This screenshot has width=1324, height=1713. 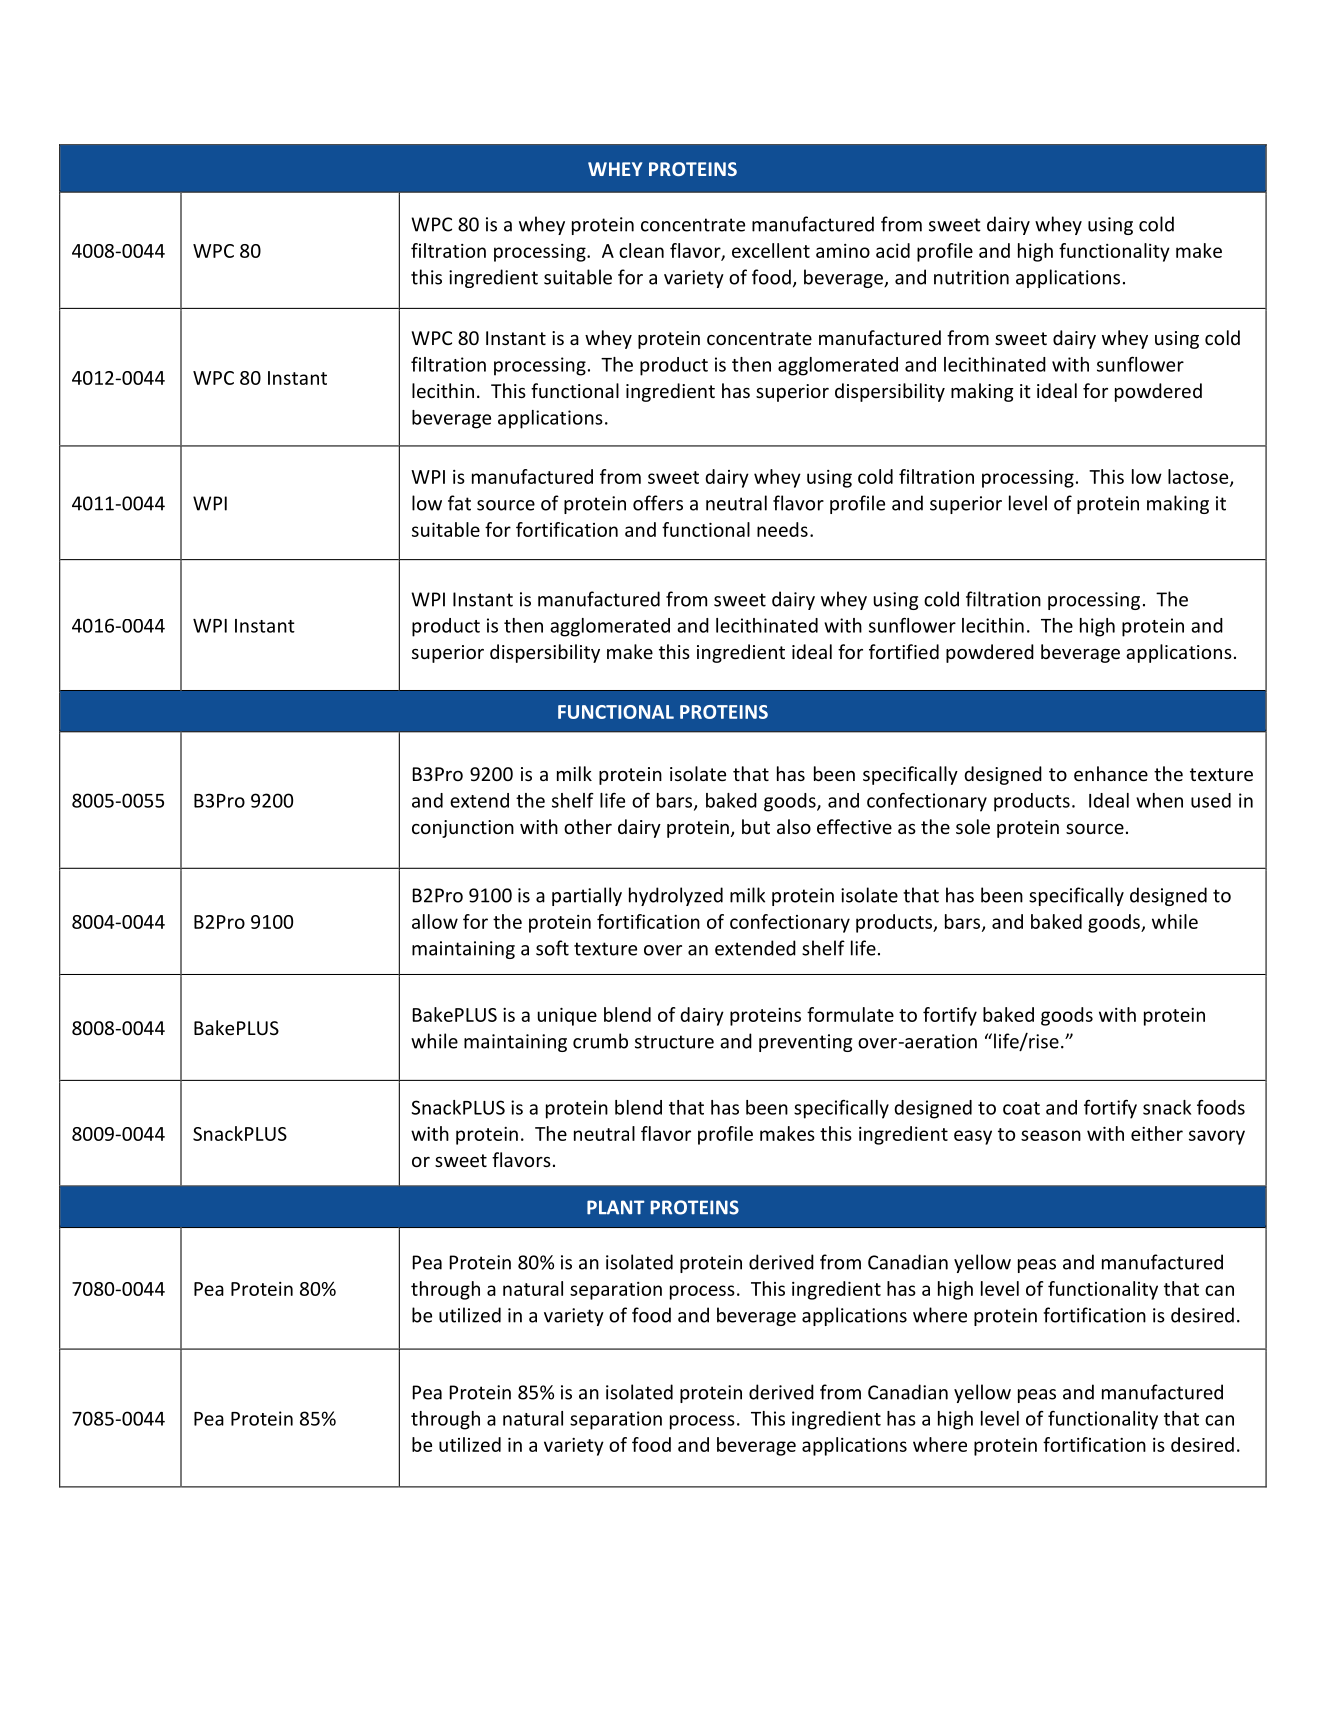 I want to click on nutrition, so click(x=971, y=277).
